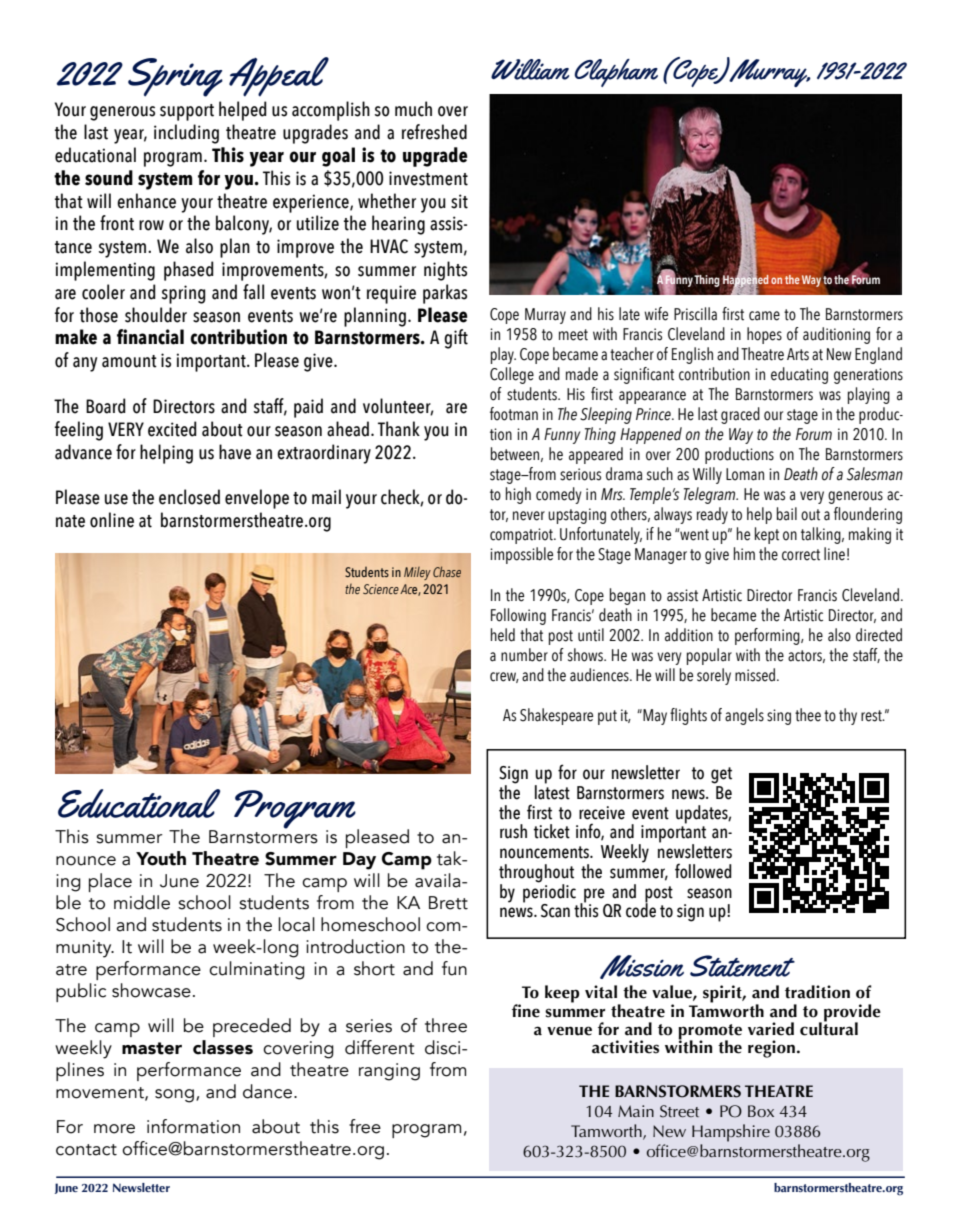 This page has height=1232, width=958. I want to click on enclosed, so click(189, 497).
